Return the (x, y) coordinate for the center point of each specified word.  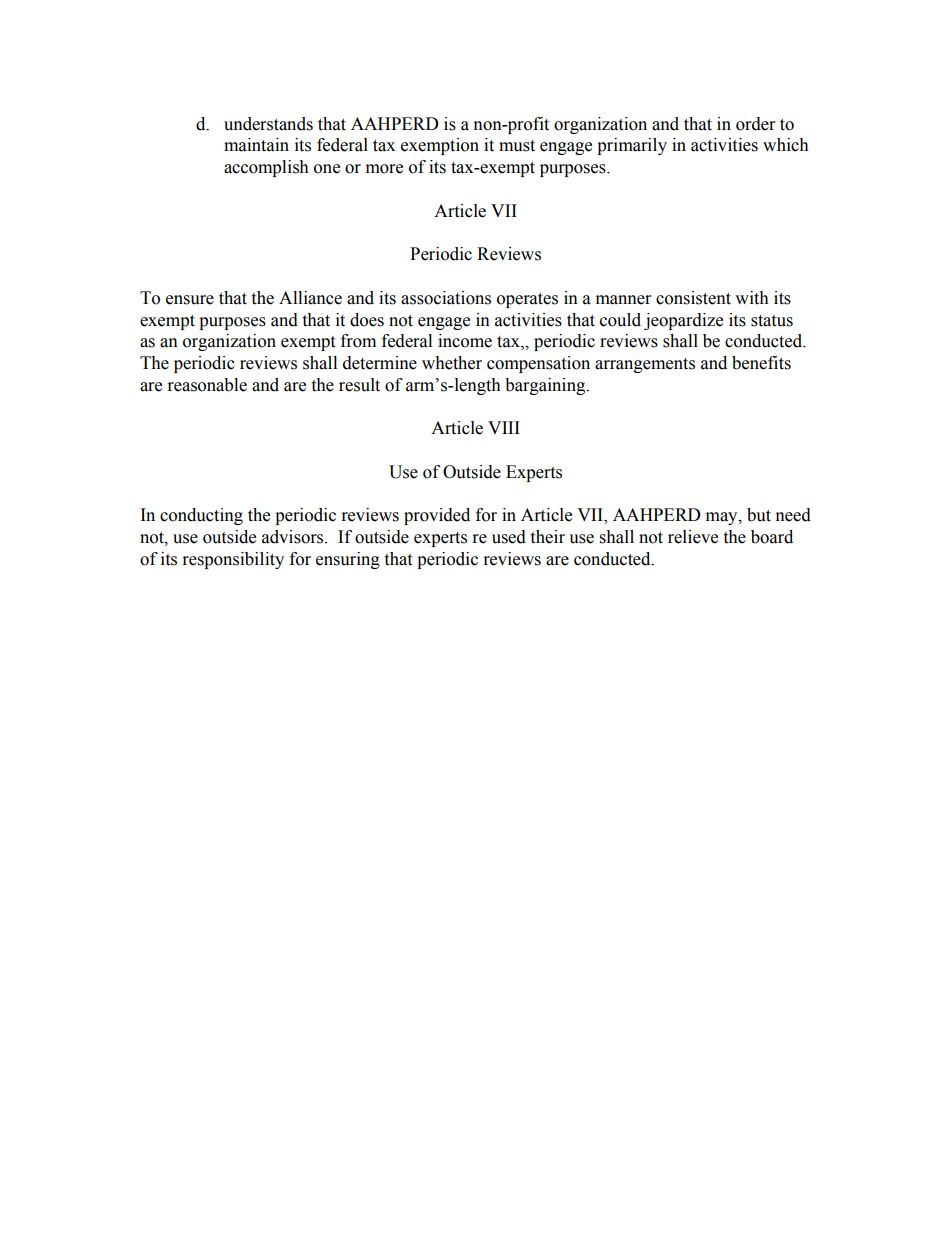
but (759, 515)
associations (446, 298)
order (755, 124)
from (358, 341)
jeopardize (683, 321)
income (465, 341)
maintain (256, 145)
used (509, 537)
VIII (504, 427)
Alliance (310, 298)
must (517, 146)
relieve (693, 537)
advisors (294, 537)
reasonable (207, 385)
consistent (693, 298)
